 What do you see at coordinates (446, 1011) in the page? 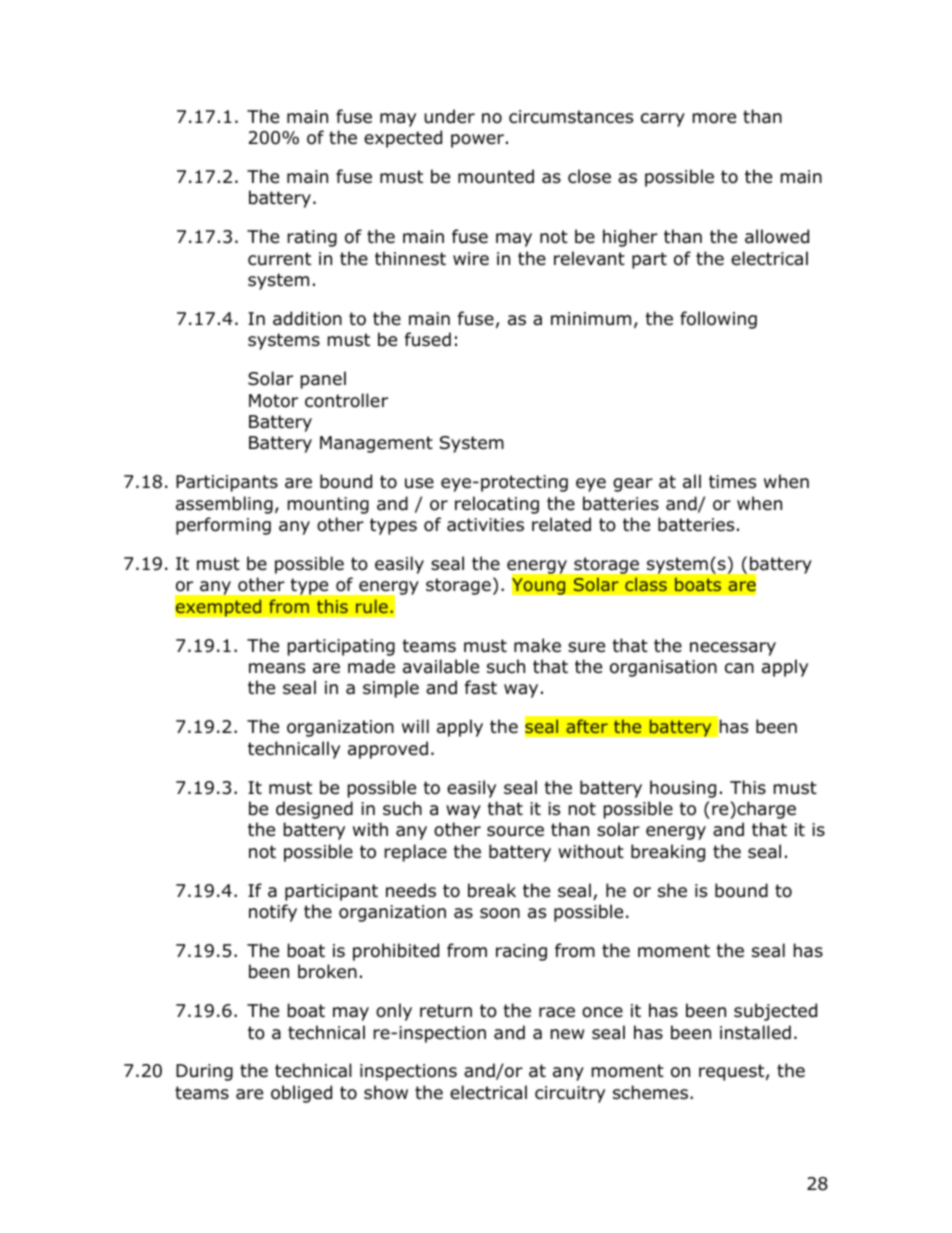
I see `return` at bounding box center [446, 1011].
